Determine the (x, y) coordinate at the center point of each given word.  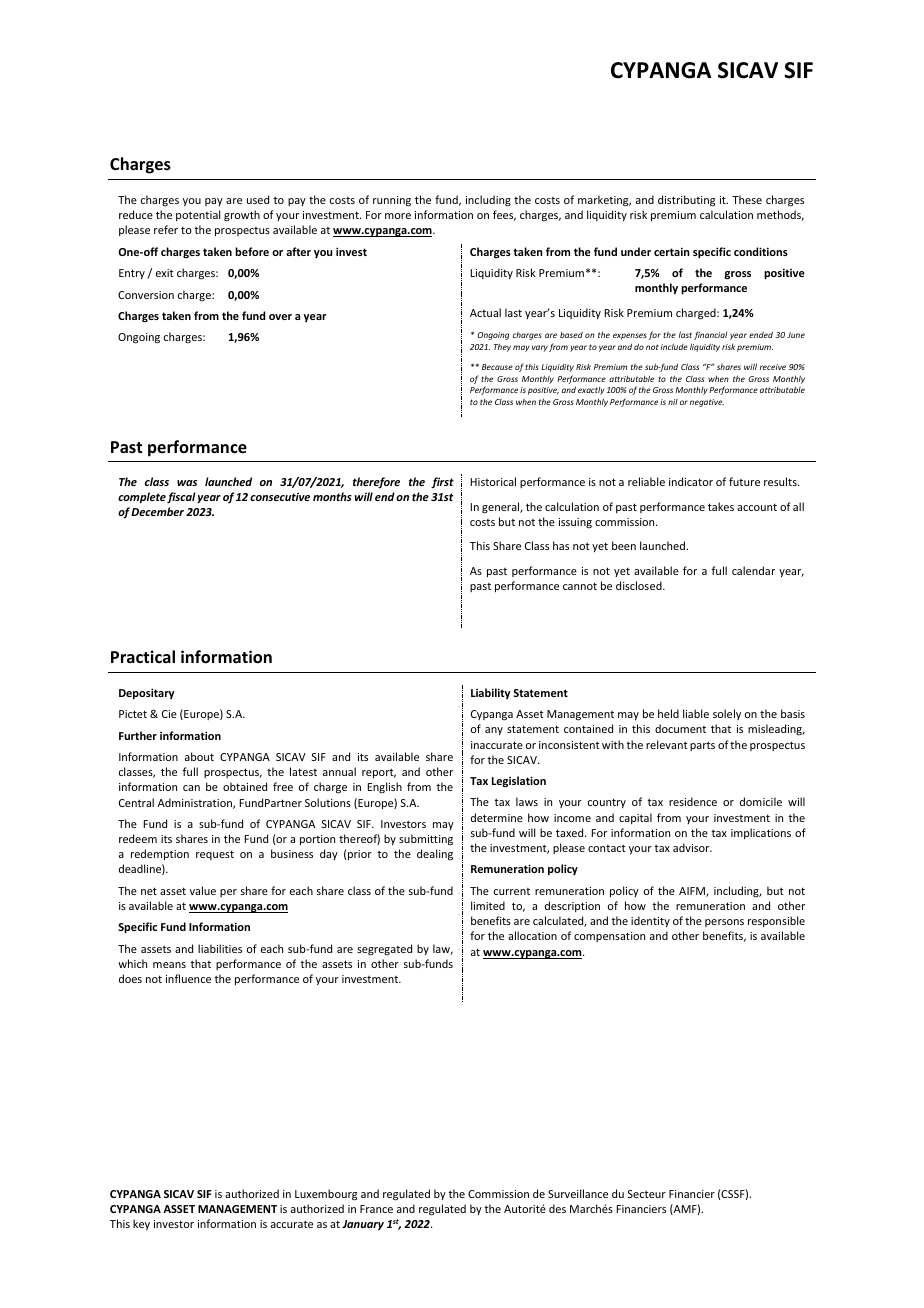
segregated (384, 950)
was (187, 483)
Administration (196, 803)
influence (188, 978)
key (141, 1224)
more (398, 216)
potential (198, 215)
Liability (490, 693)
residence (693, 801)
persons (724, 923)
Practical (143, 656)
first (442, 483)
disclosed (640, 585)
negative (707, 403)
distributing (686, 201)
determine (497, 817)
